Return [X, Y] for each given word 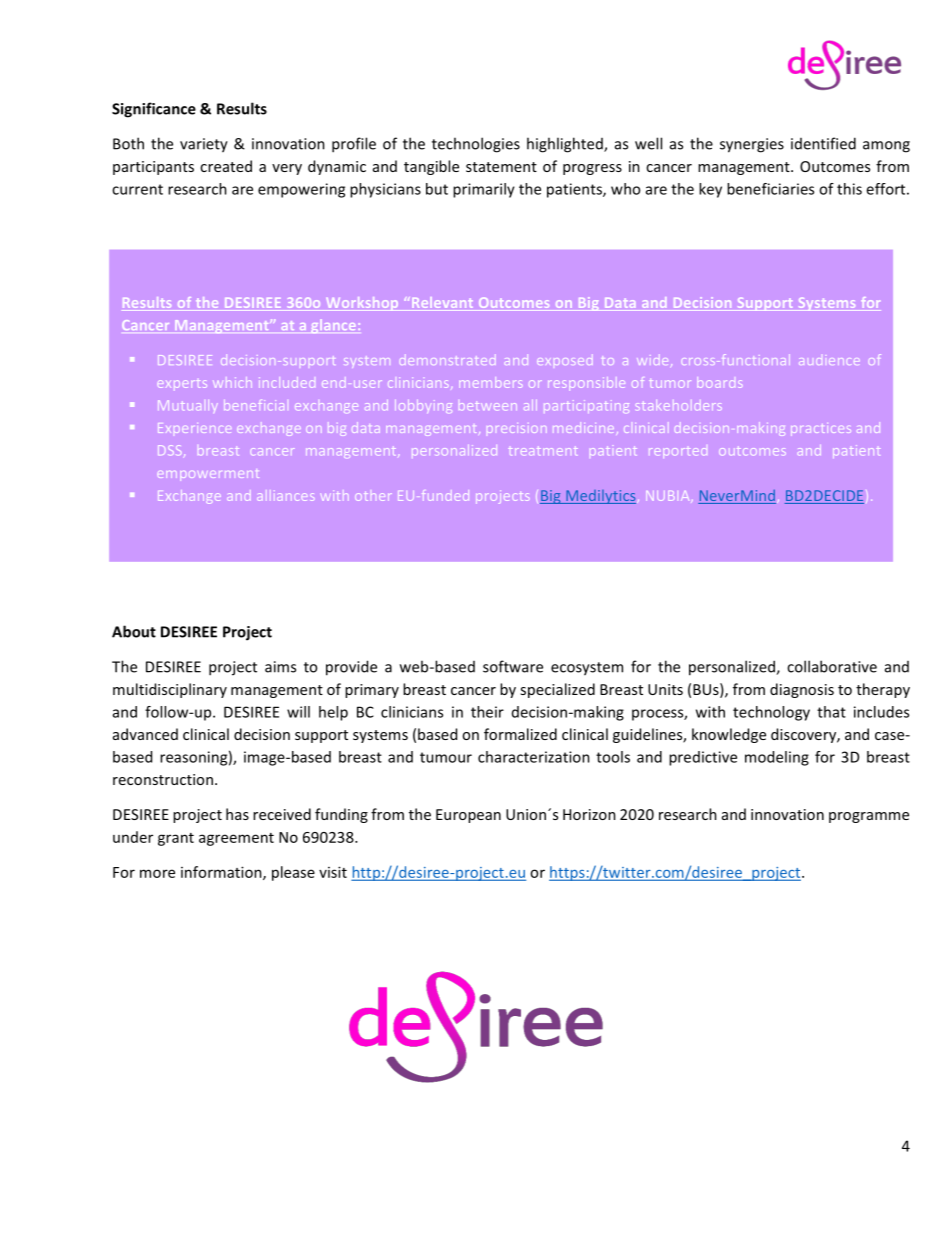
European [468, 816]
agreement [236, 839]
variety [204, 145]
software [513, 666]
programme [869, 817]
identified [823, 143]
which [232, 382]
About [134, 631]
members [490, 382]
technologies [476, 145]
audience [829, 361]
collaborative [832, 666]
